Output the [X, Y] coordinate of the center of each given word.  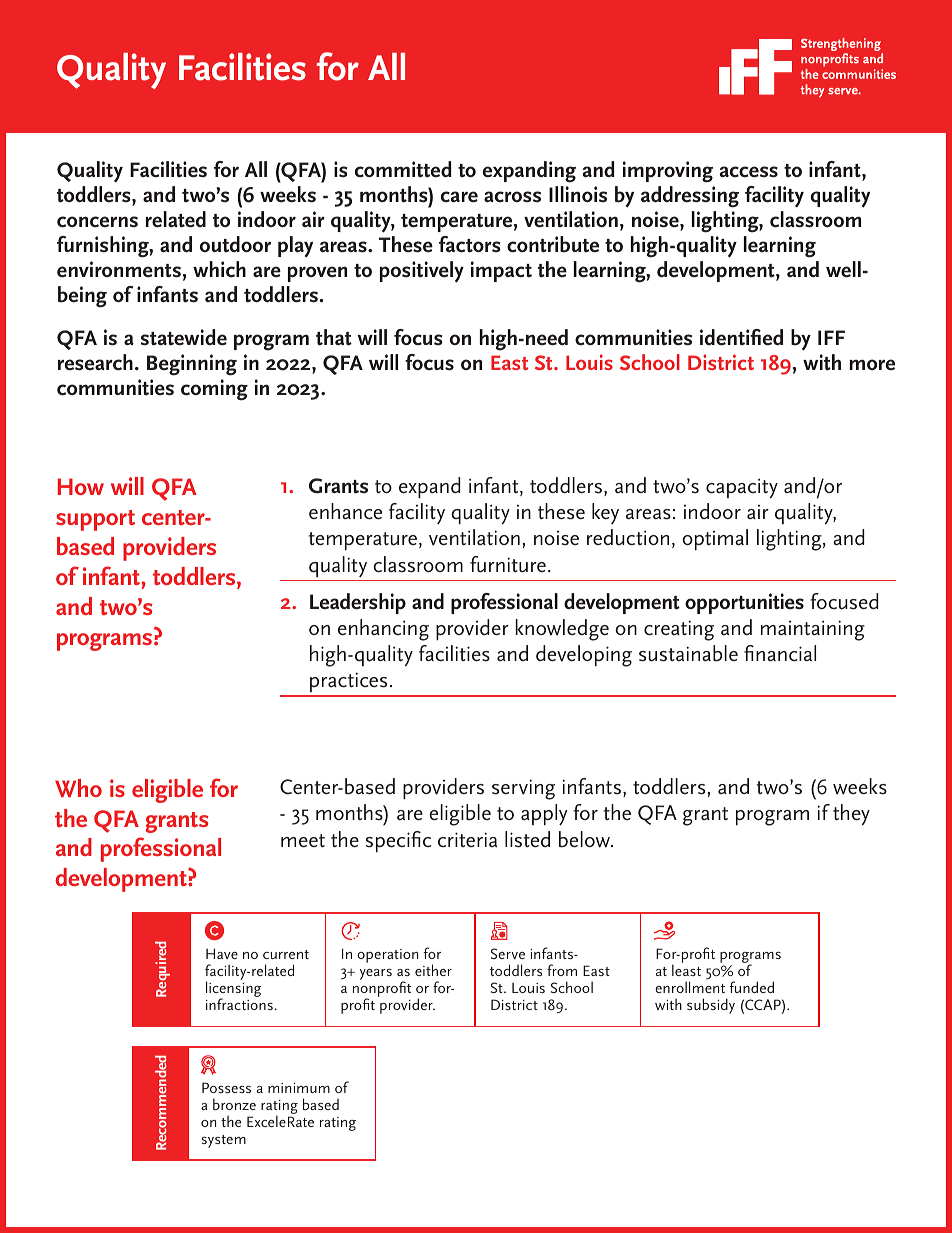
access [749, 172]
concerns [97, 222]
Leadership [358, 603]
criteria [467, 840]
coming [214, 390]
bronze [234, 1104]
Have [222, 953]
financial [780, 653]
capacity [742, 488]
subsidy [711, 1006]
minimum [299, 1088]
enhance [345, 511]
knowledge [562, 630]
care [459, 197]
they [851, 815]
